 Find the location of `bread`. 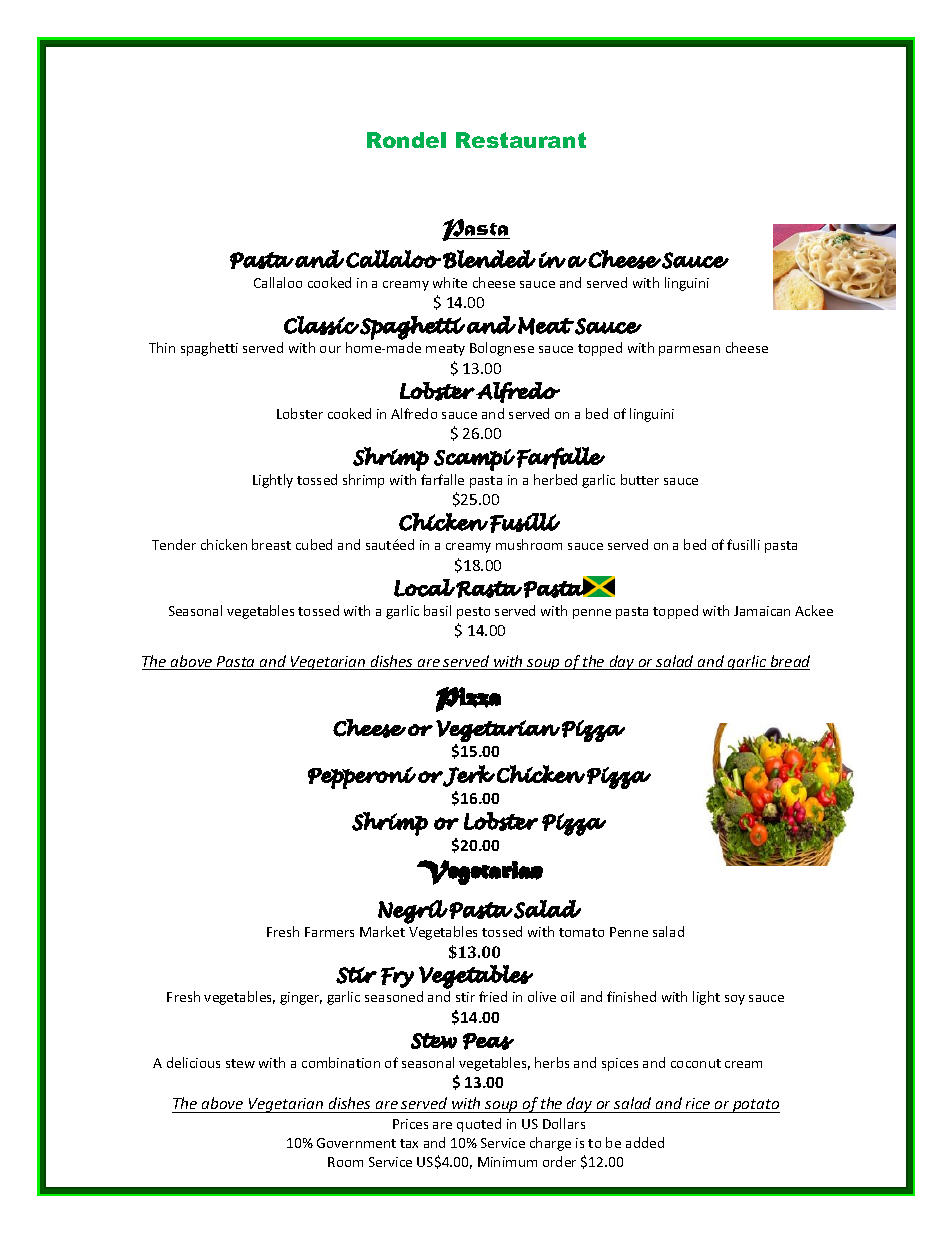

bread is located at coordinates (789, 662).
